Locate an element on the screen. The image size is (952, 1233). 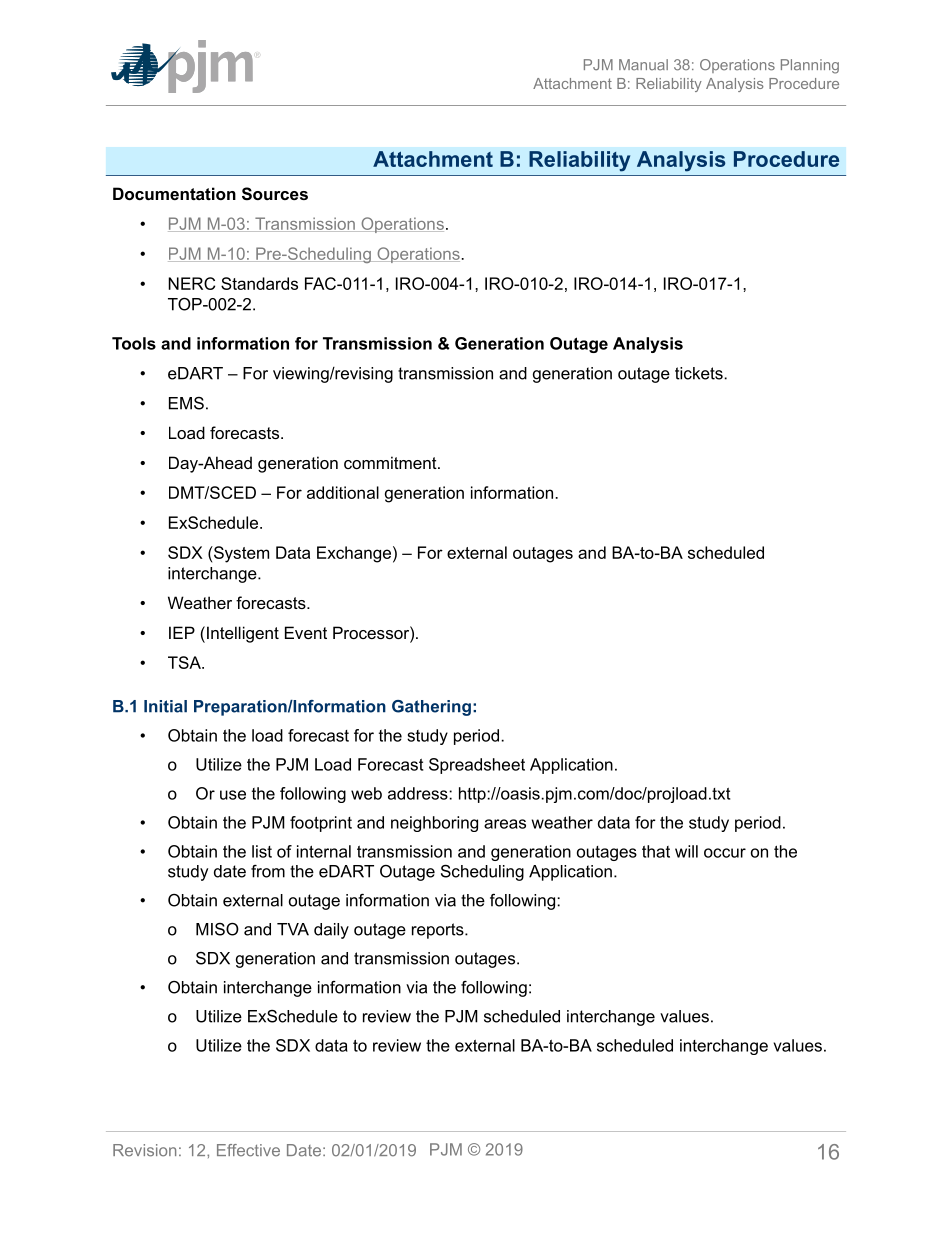
will is located at coordinates (686, 851).
